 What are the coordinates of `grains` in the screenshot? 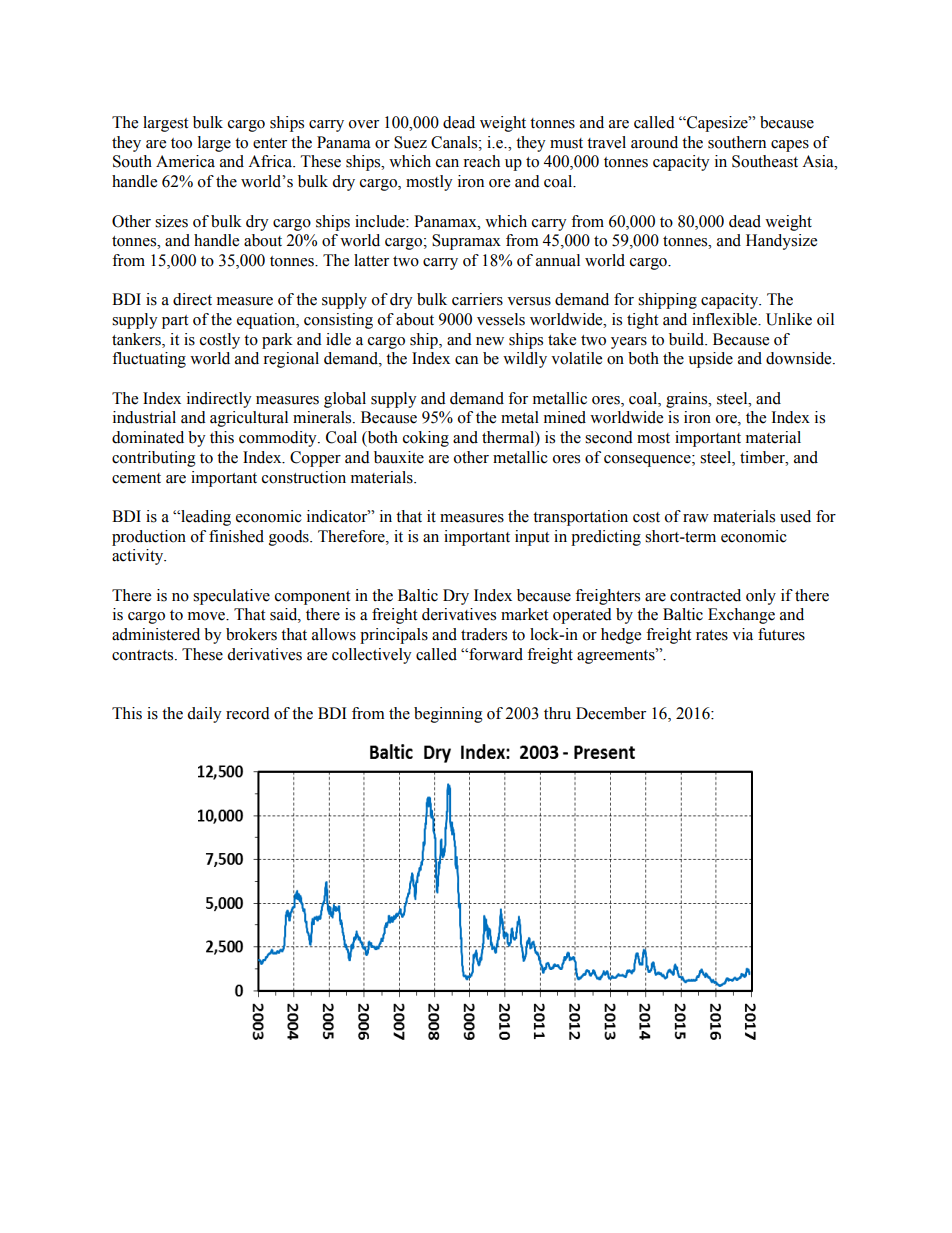 It's located at (688, 400).
